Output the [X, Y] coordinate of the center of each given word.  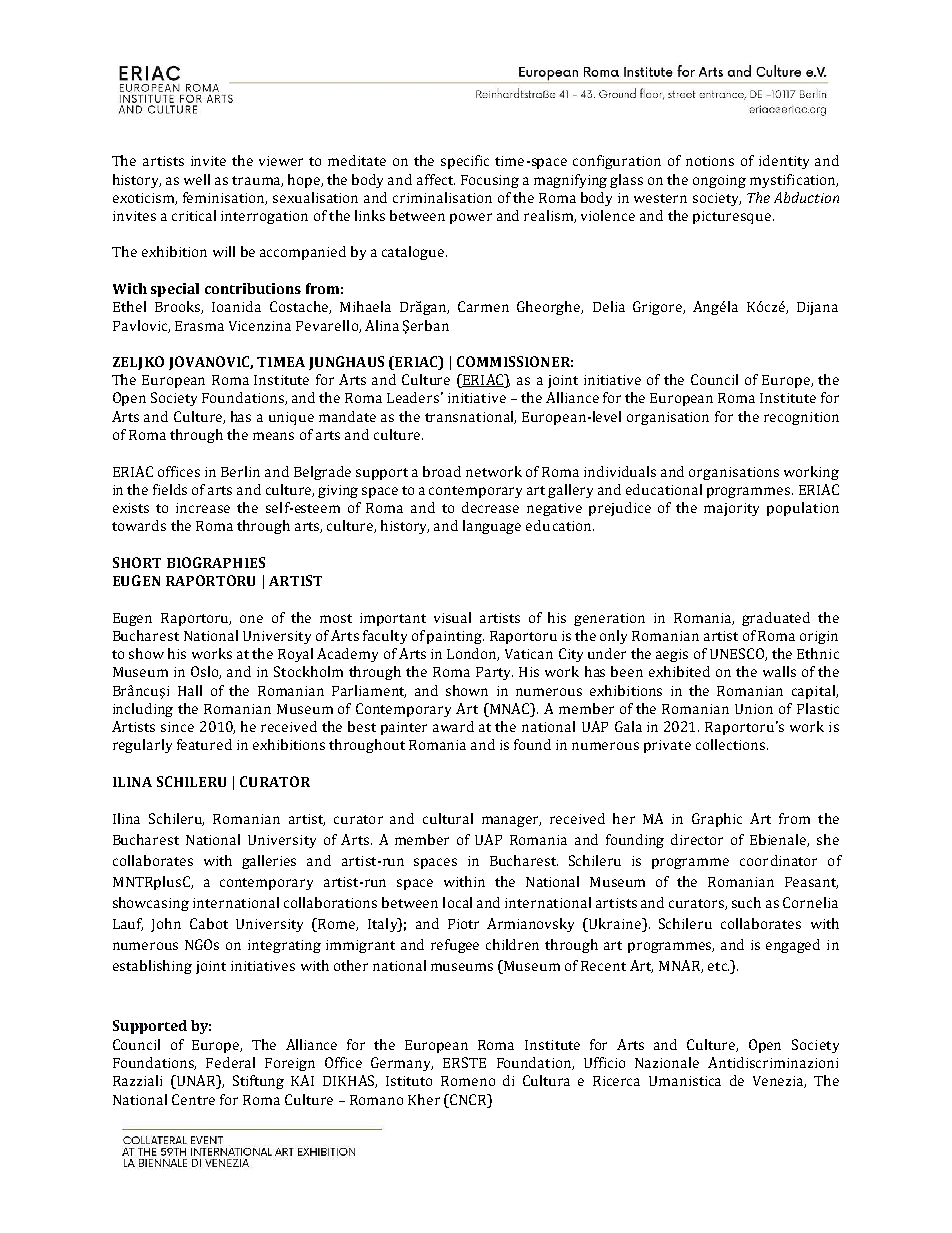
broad [442, 471]
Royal [295, 655]
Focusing [490, 181]
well [197, 179]
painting [455, 637]
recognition [801, 418]
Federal [230, 1062]
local [457, 902]
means [273, 436]
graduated [776, 619]
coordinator [778, 860]
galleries [269, 862]
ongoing [719, 181]
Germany [402, 1064]
